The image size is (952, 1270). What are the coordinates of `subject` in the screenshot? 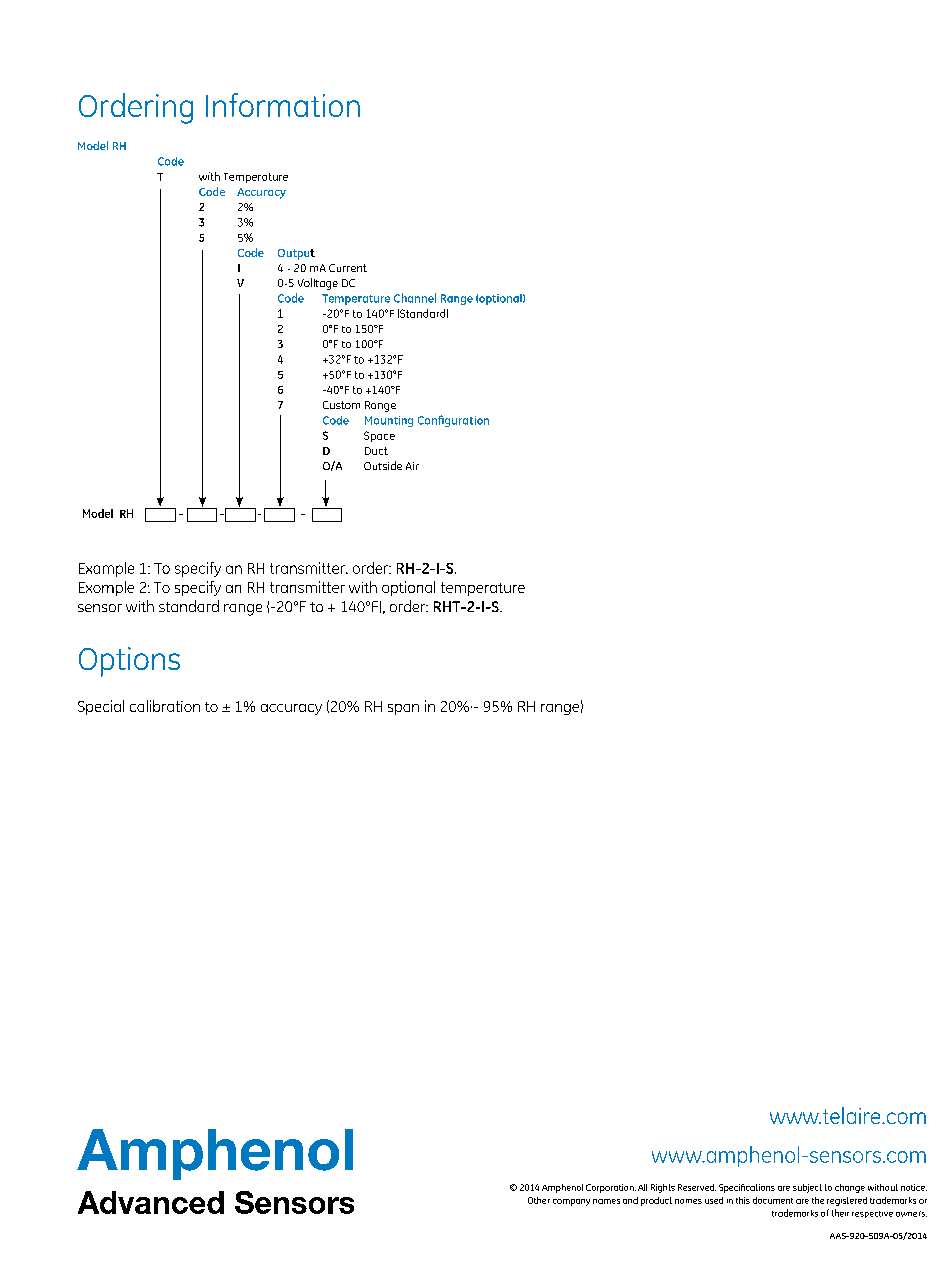 It's located at (807, 1188).
